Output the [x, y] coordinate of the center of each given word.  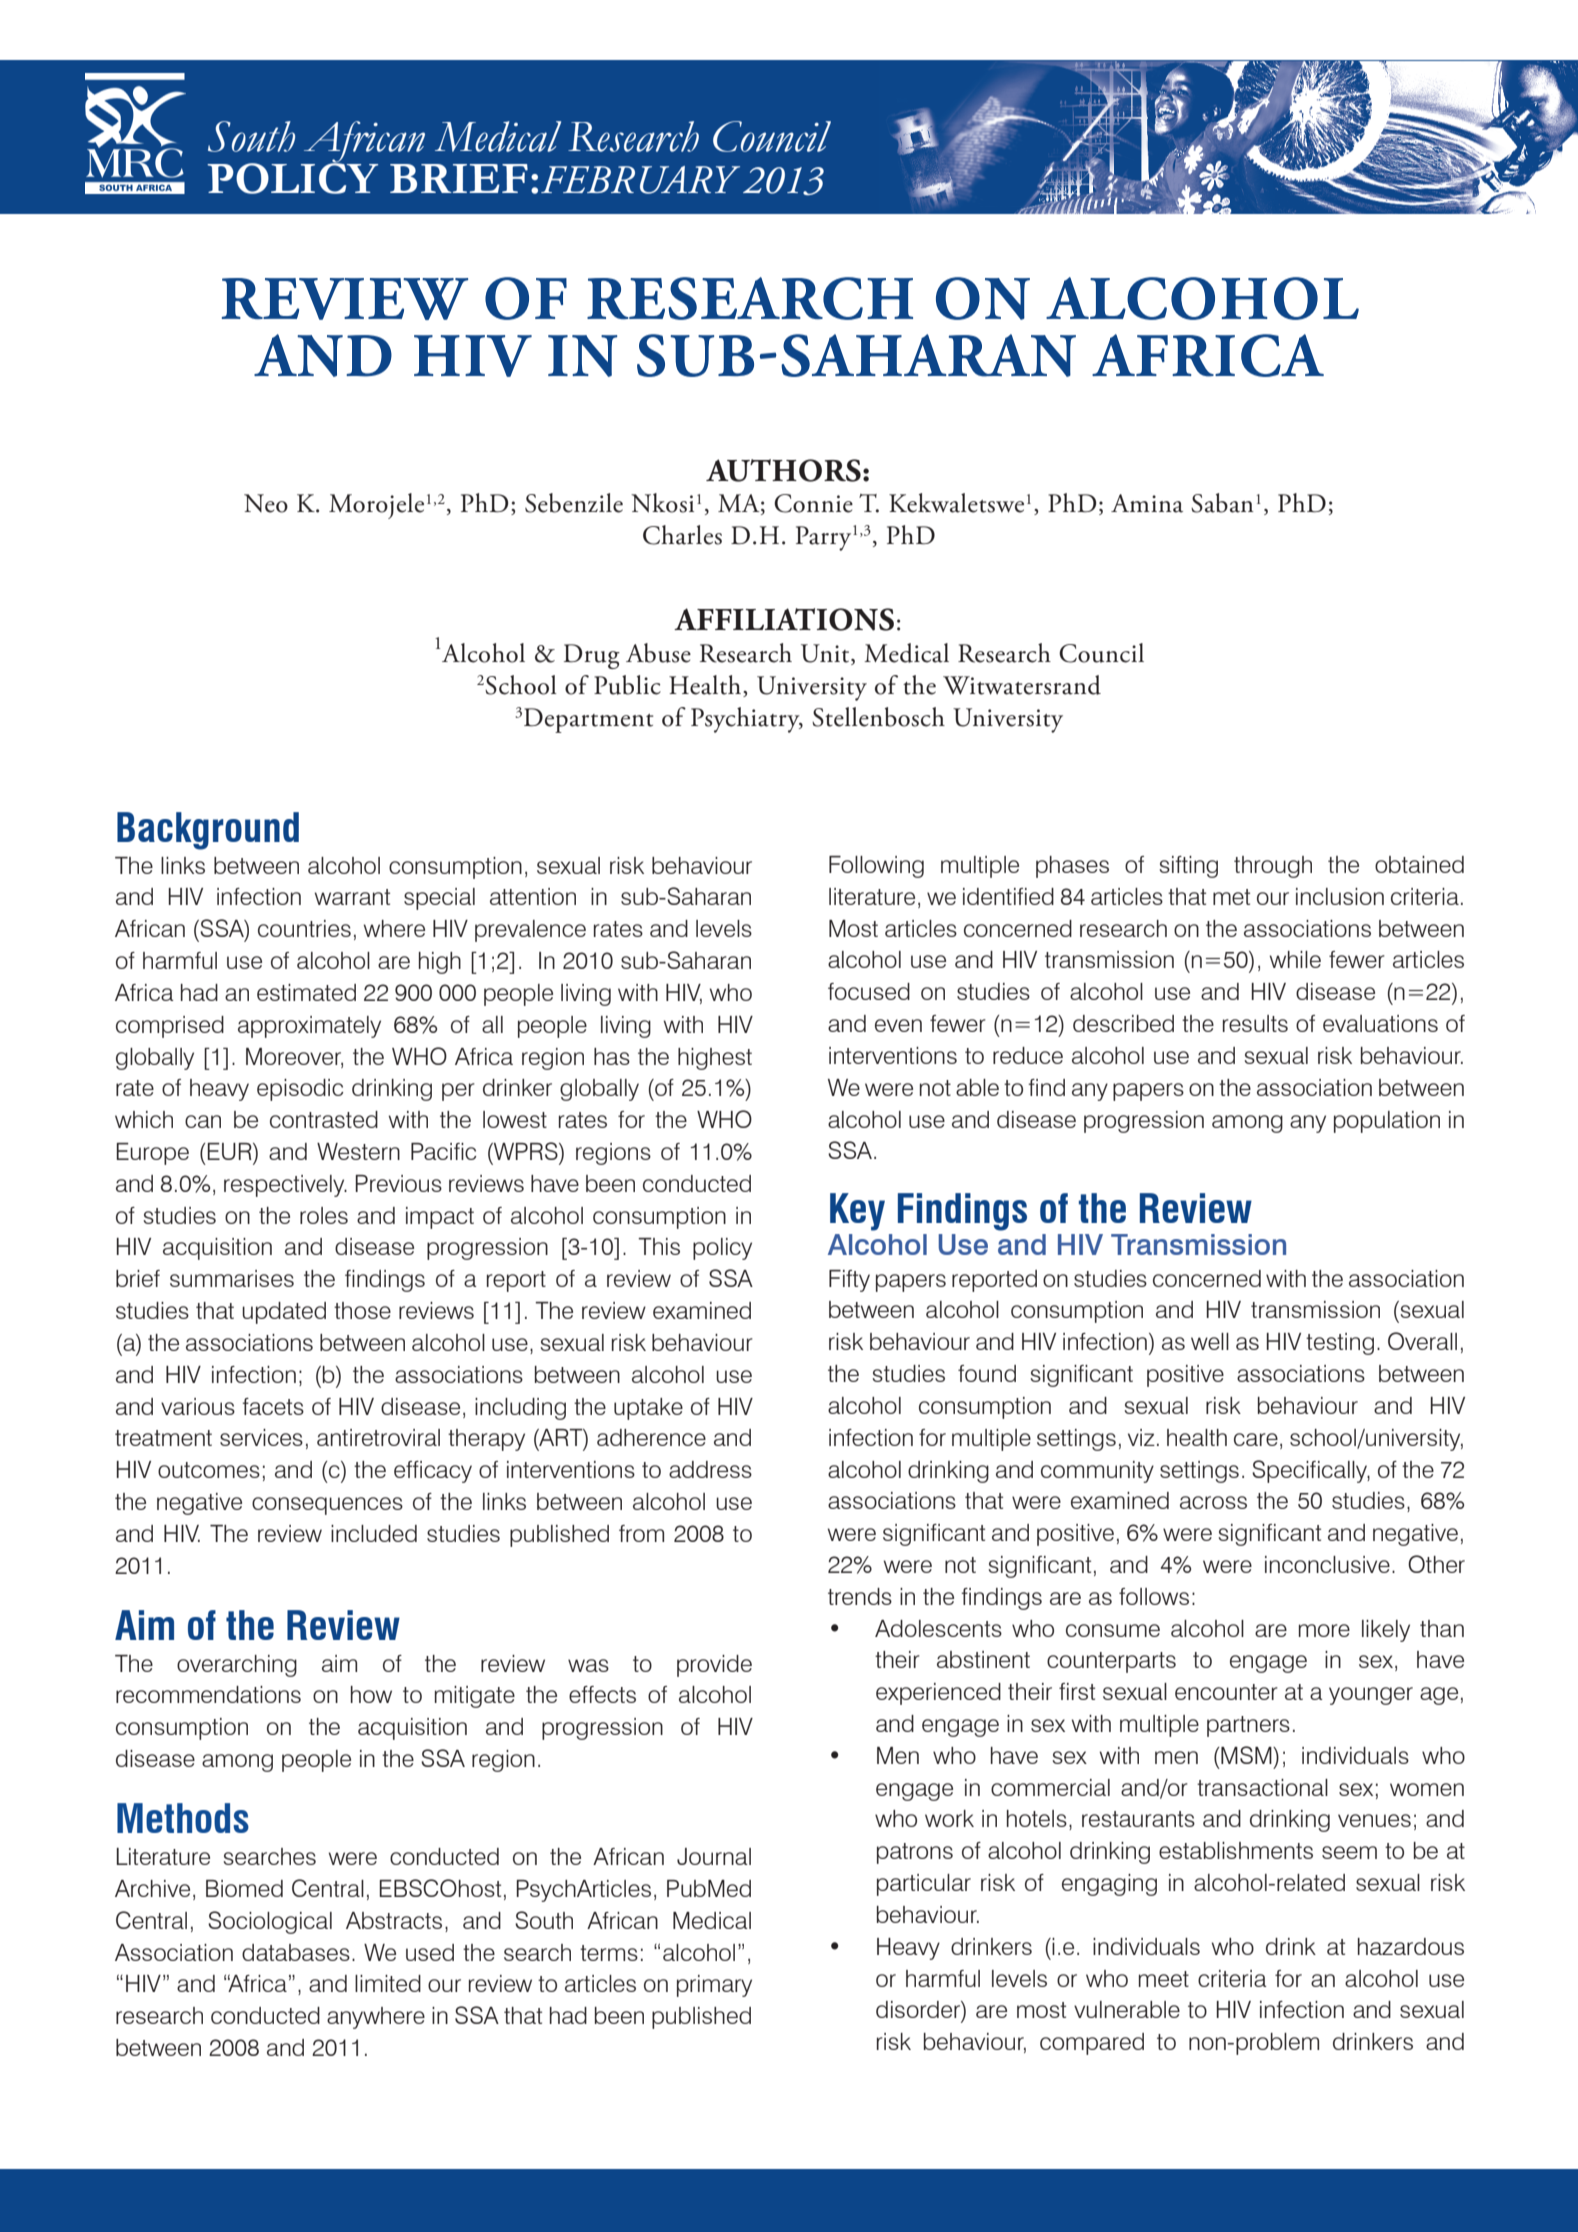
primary [714, 1986]
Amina [1147, 503]
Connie [813, 503]
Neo [266, 503]
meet [1164, 1979]
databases [296, 1952]
